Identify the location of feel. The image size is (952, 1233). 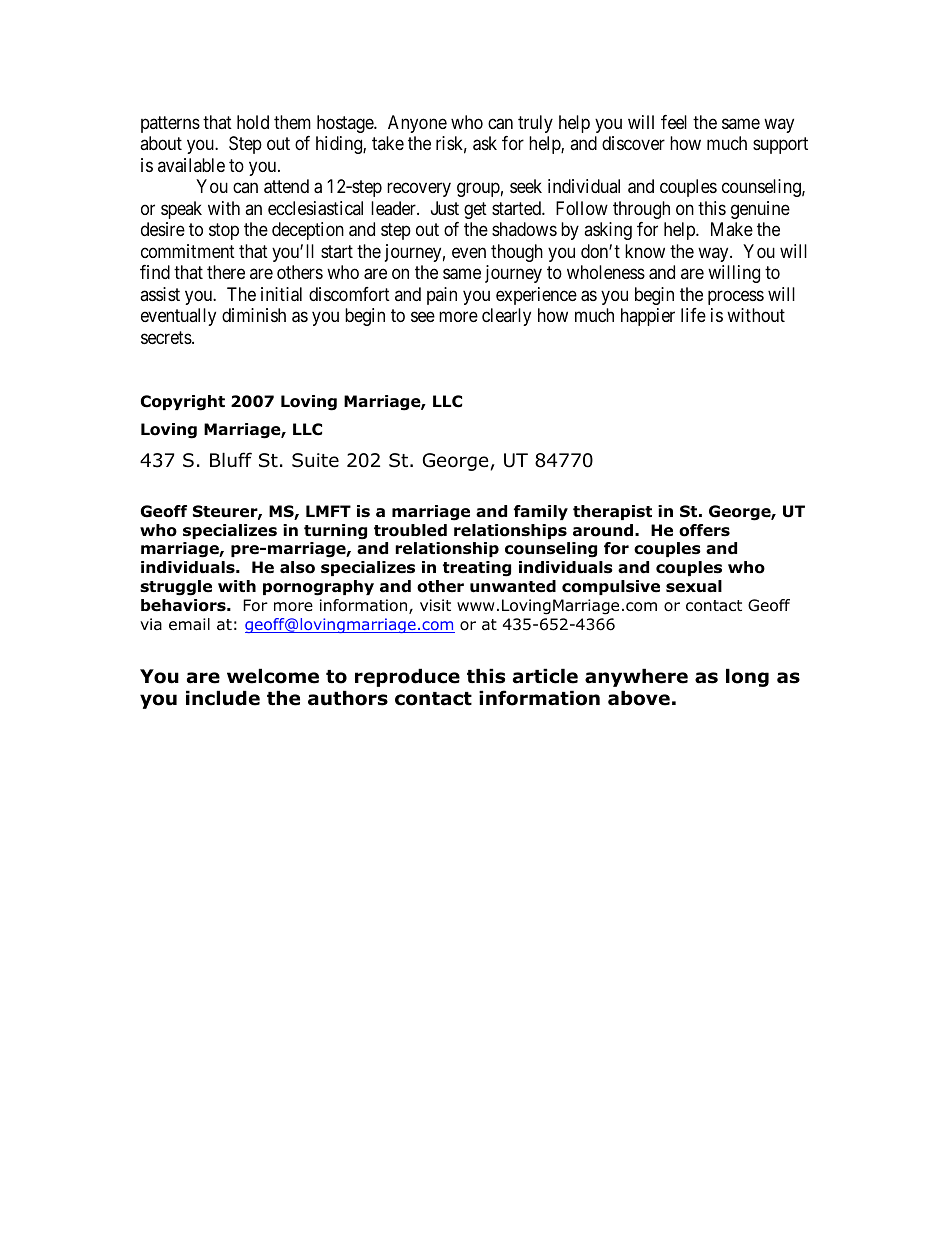
(674, 122).
